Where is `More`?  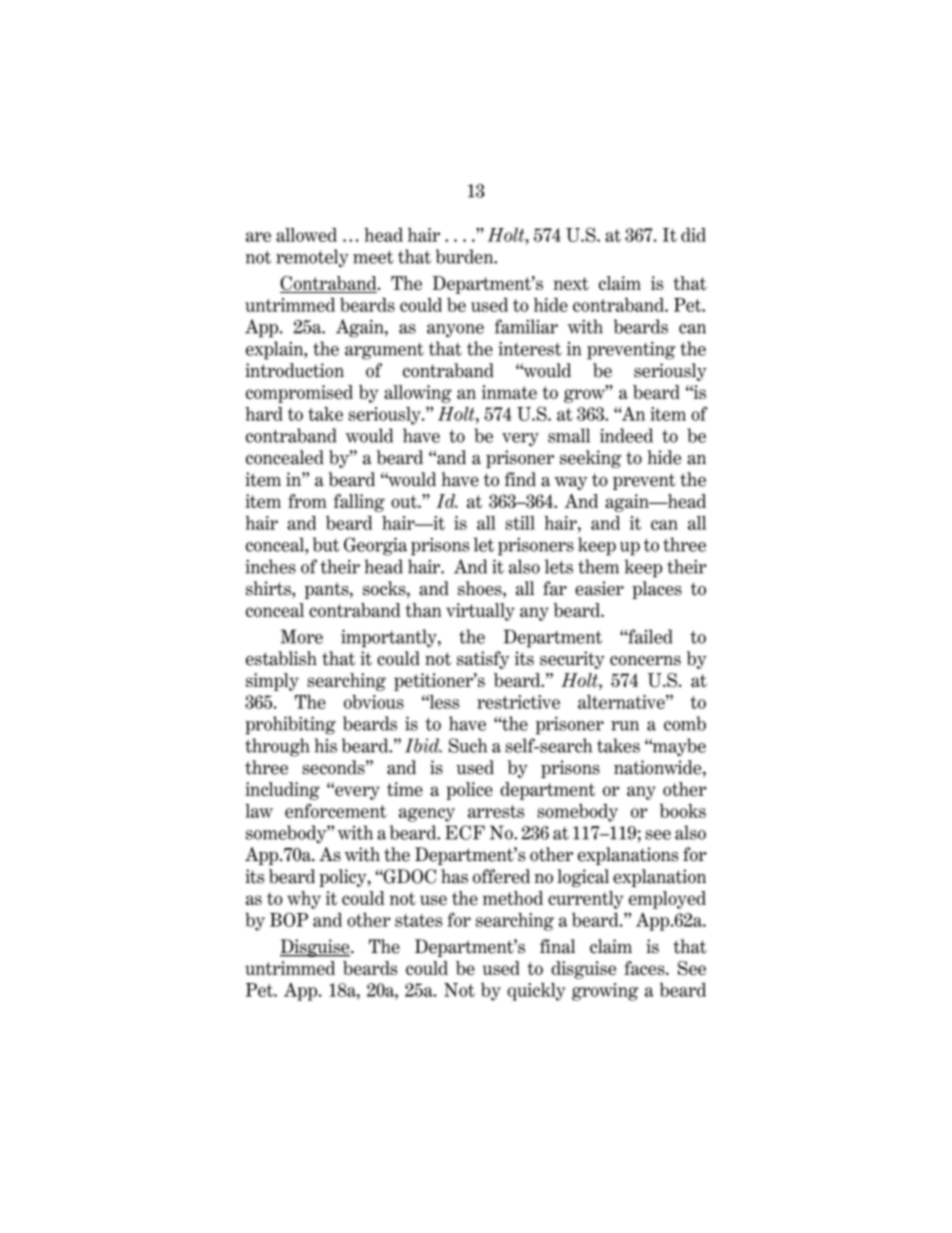 More is located at coordinates (302, 636).
